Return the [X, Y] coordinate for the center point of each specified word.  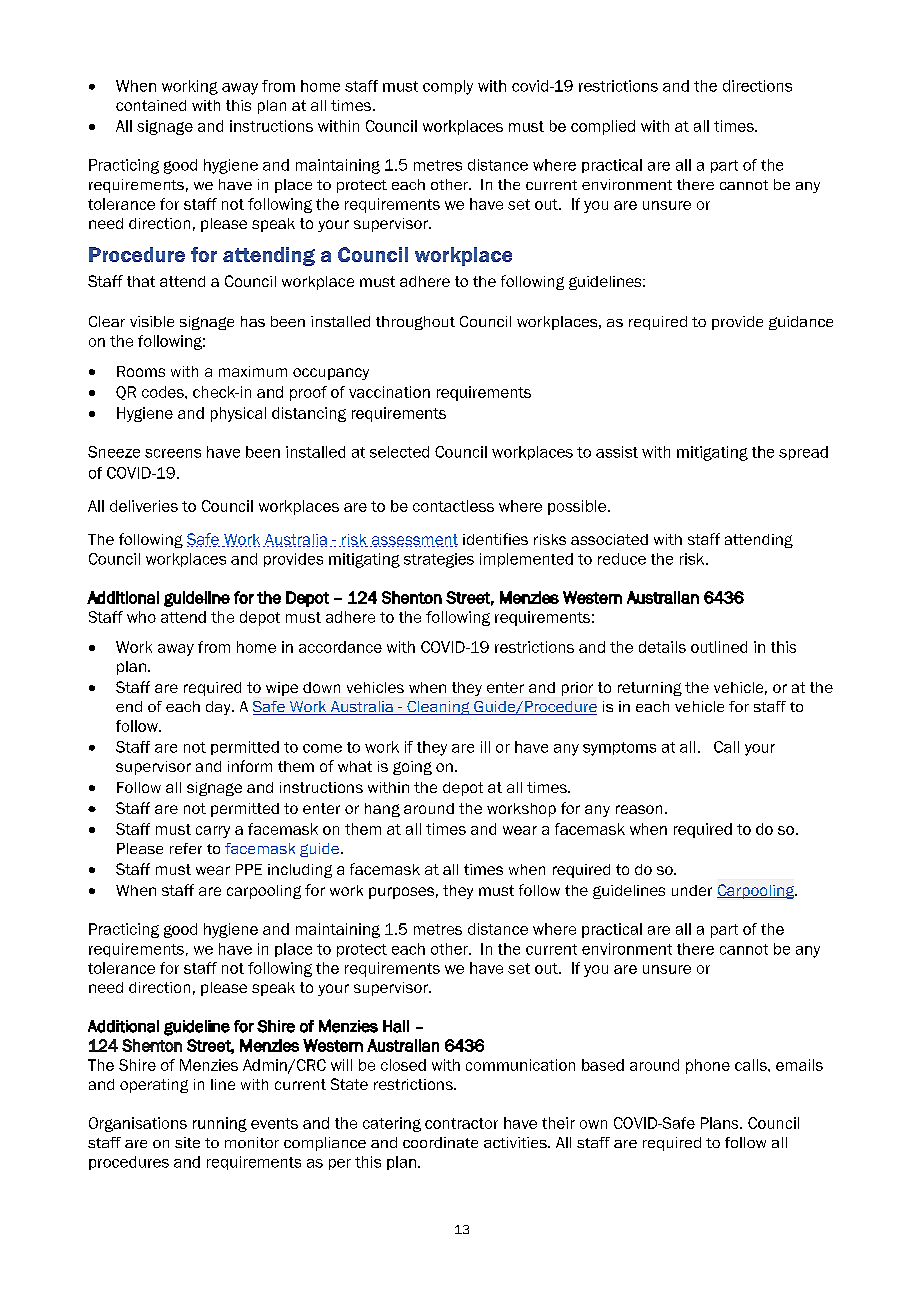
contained [151, 105]
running [220, 1124]
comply [448, 87]
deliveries [144, 506]
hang [382, 810]
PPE [249, 869]
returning [650, 689]
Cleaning [438, 708]
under [692, 890]
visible [152, 321]
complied [603, 127]
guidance [801, 323]
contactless [453, 506]
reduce [622, 559]
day [219, 708]
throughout [415, 323]
